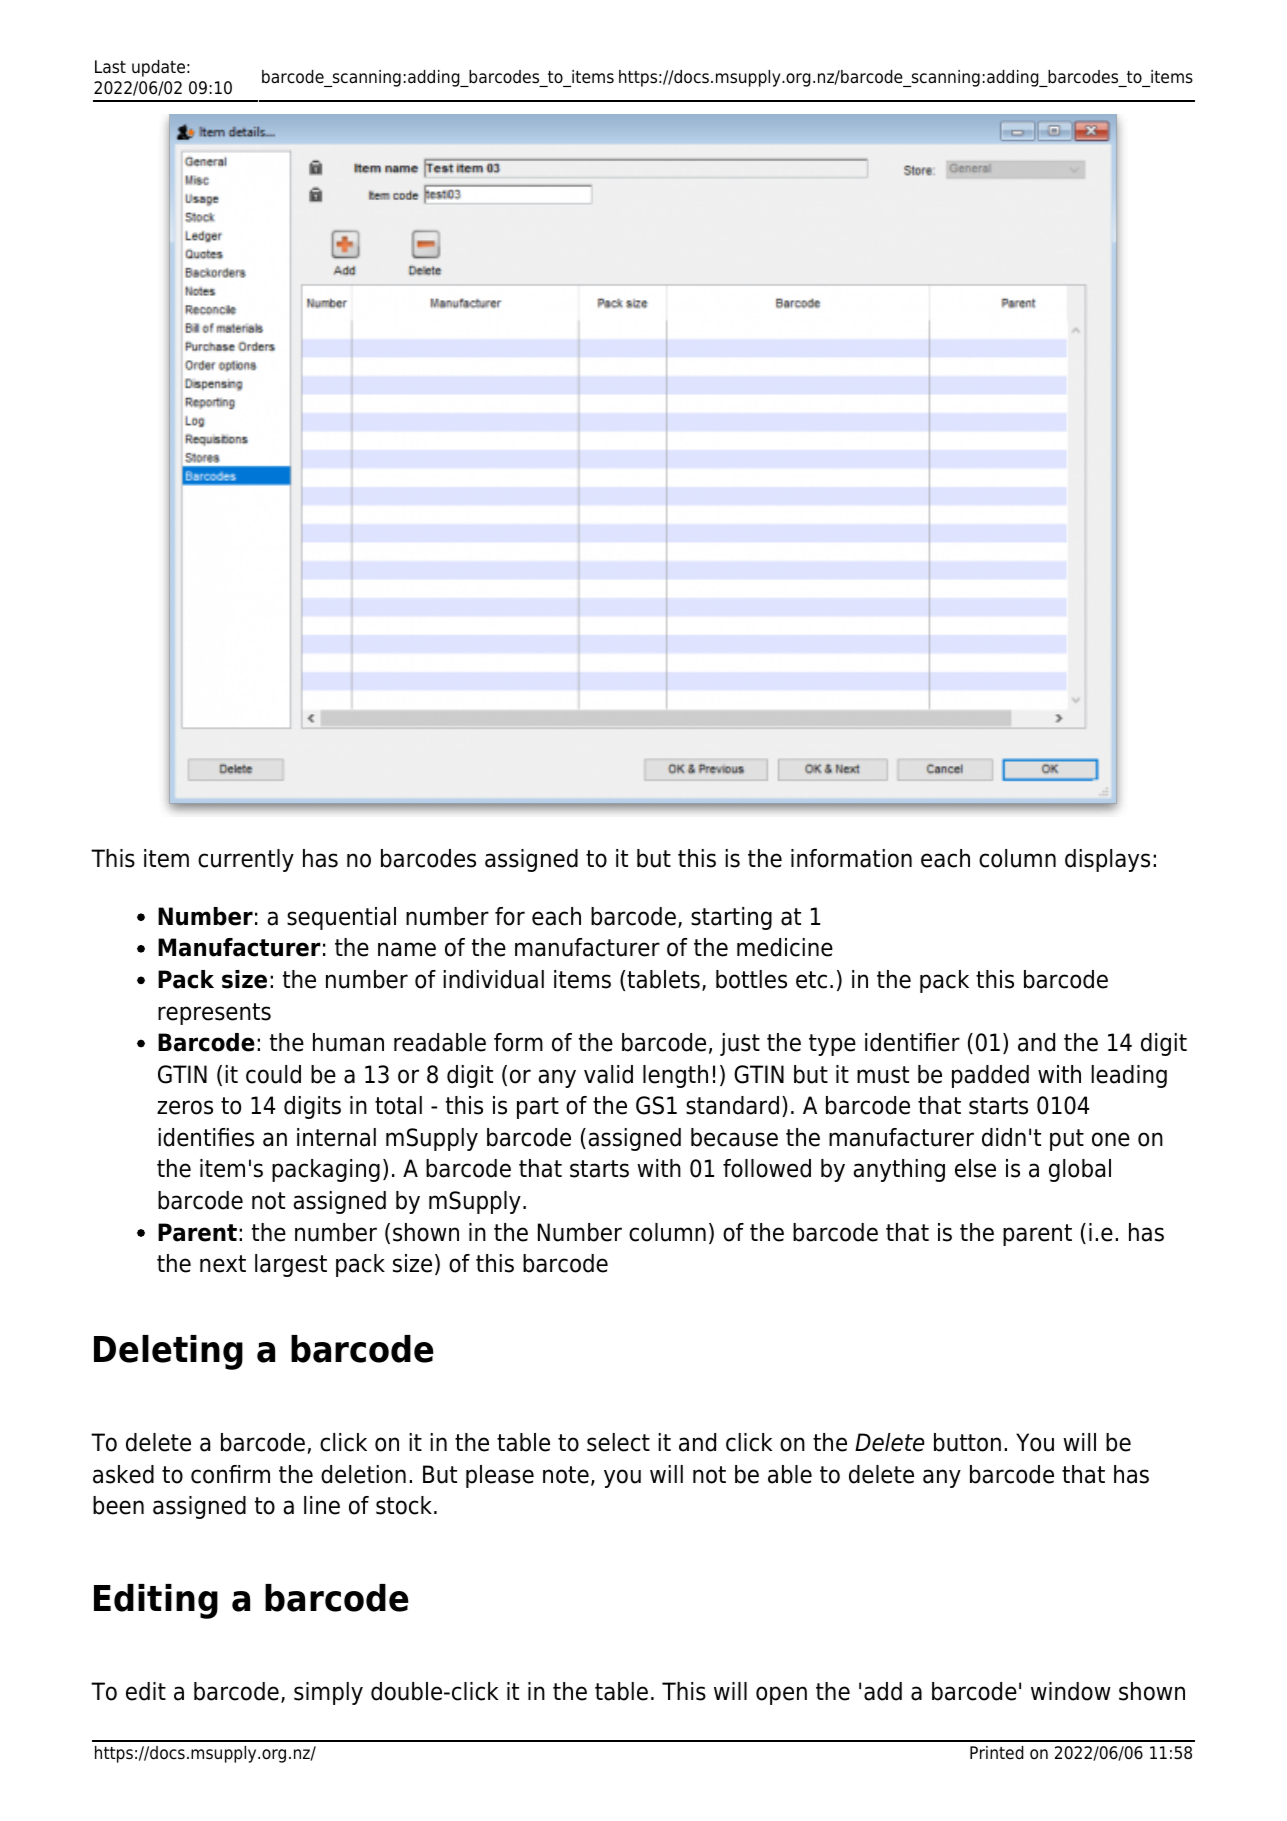 The height and width of the page is (1821, 1287). I want to click on open, so click(781, 1695).
